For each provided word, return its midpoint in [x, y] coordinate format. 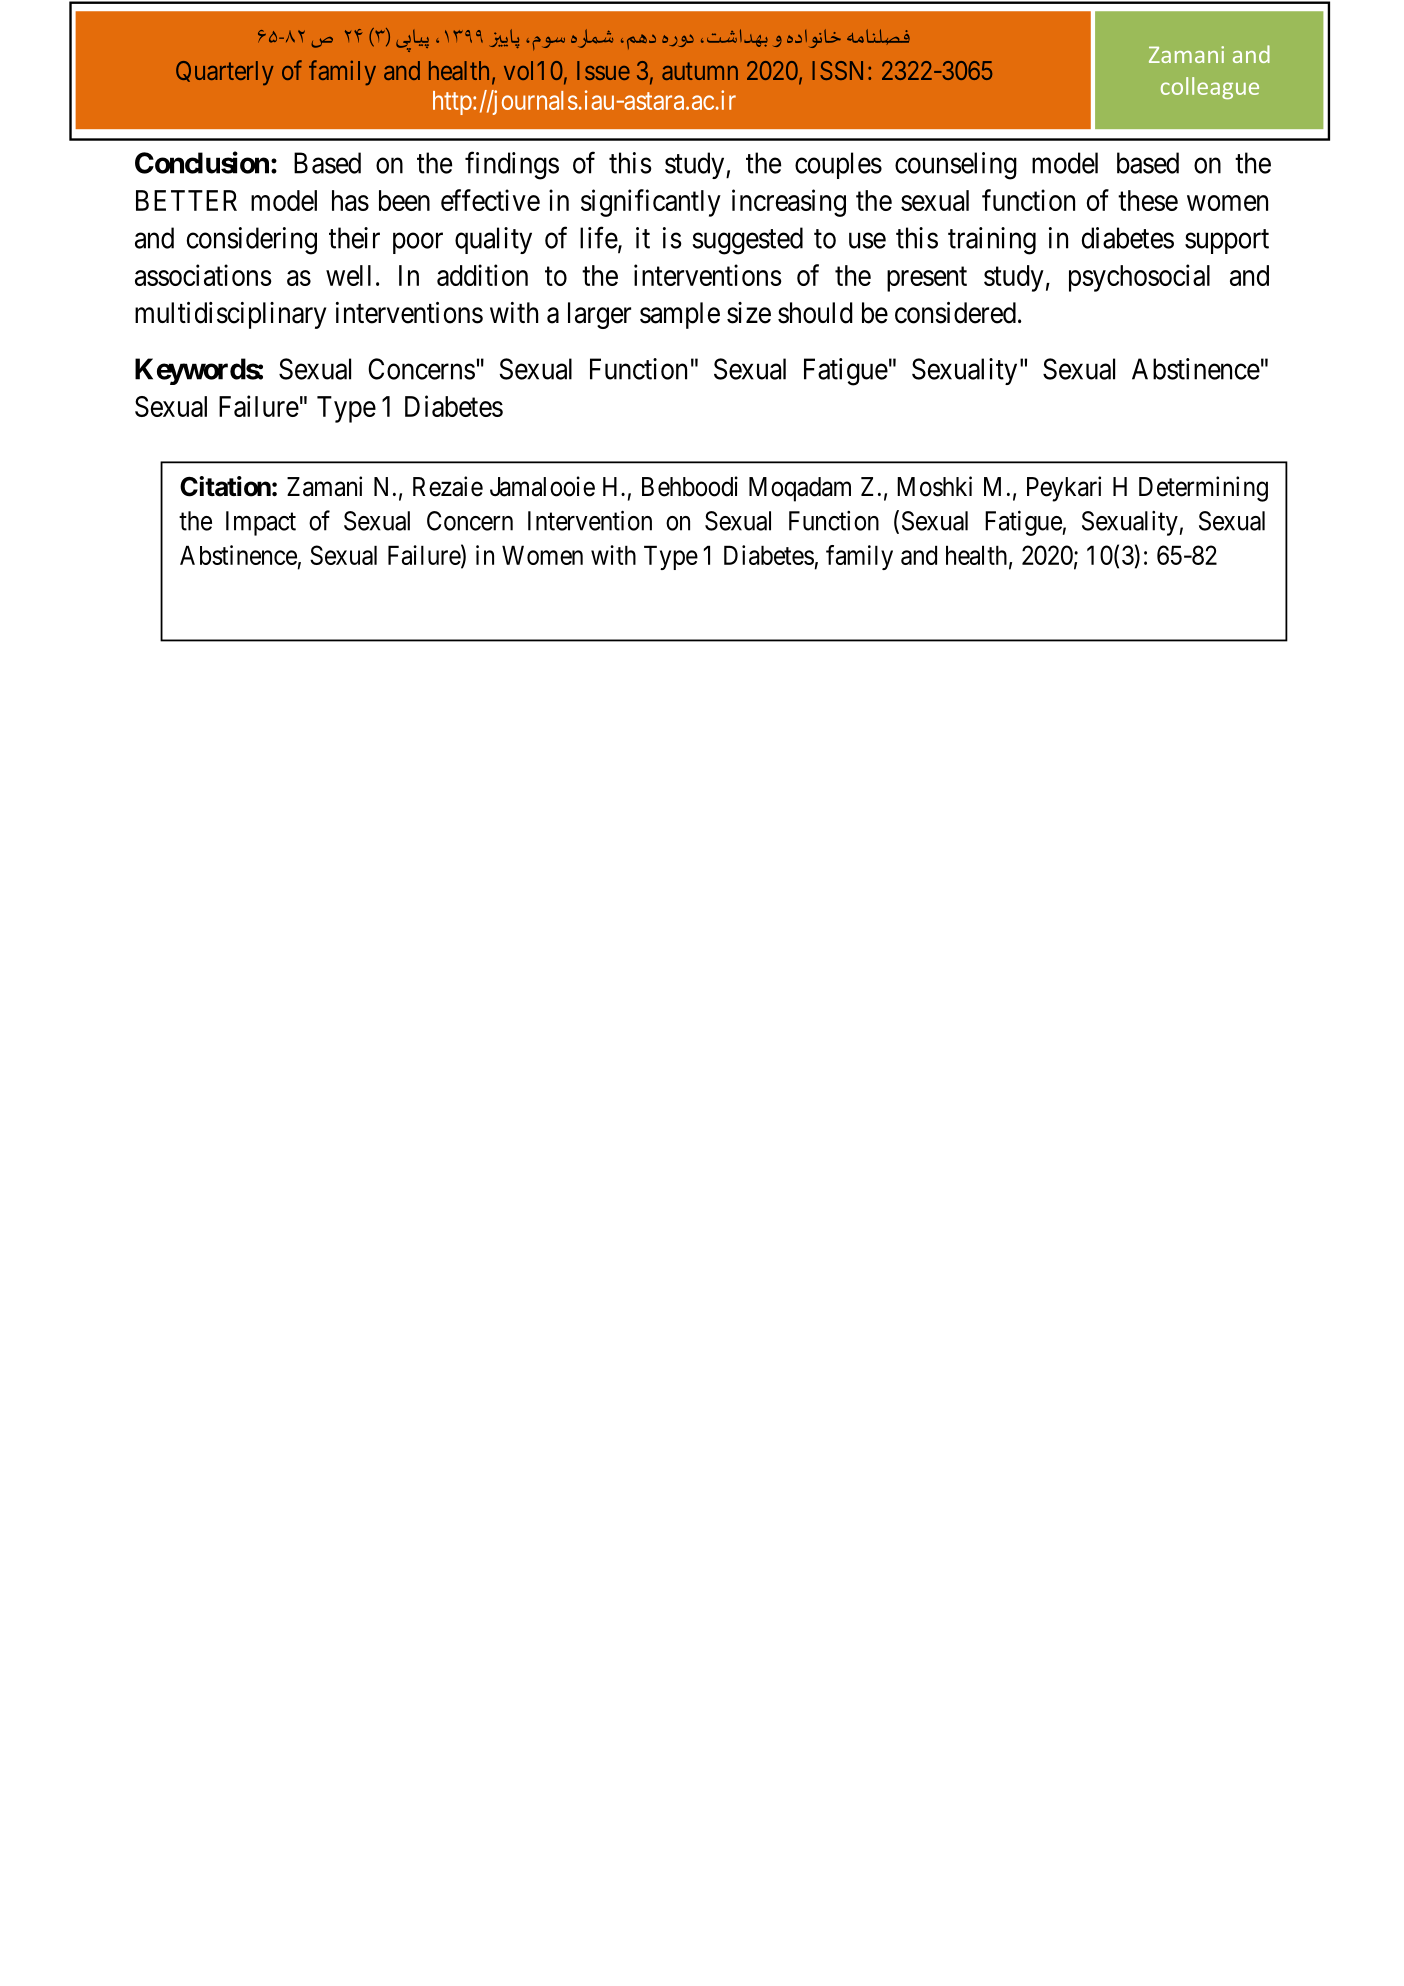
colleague [1210, 88]
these [1148, 200]
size [749, 313]
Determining [1203, 489]
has [350, 200]
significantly [651, 203]
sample [680, 315]
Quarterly [224, 73]
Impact [261, 523]
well [348, 275]
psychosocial [1139, 278]
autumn [700, 71]
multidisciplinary [230, 315]
